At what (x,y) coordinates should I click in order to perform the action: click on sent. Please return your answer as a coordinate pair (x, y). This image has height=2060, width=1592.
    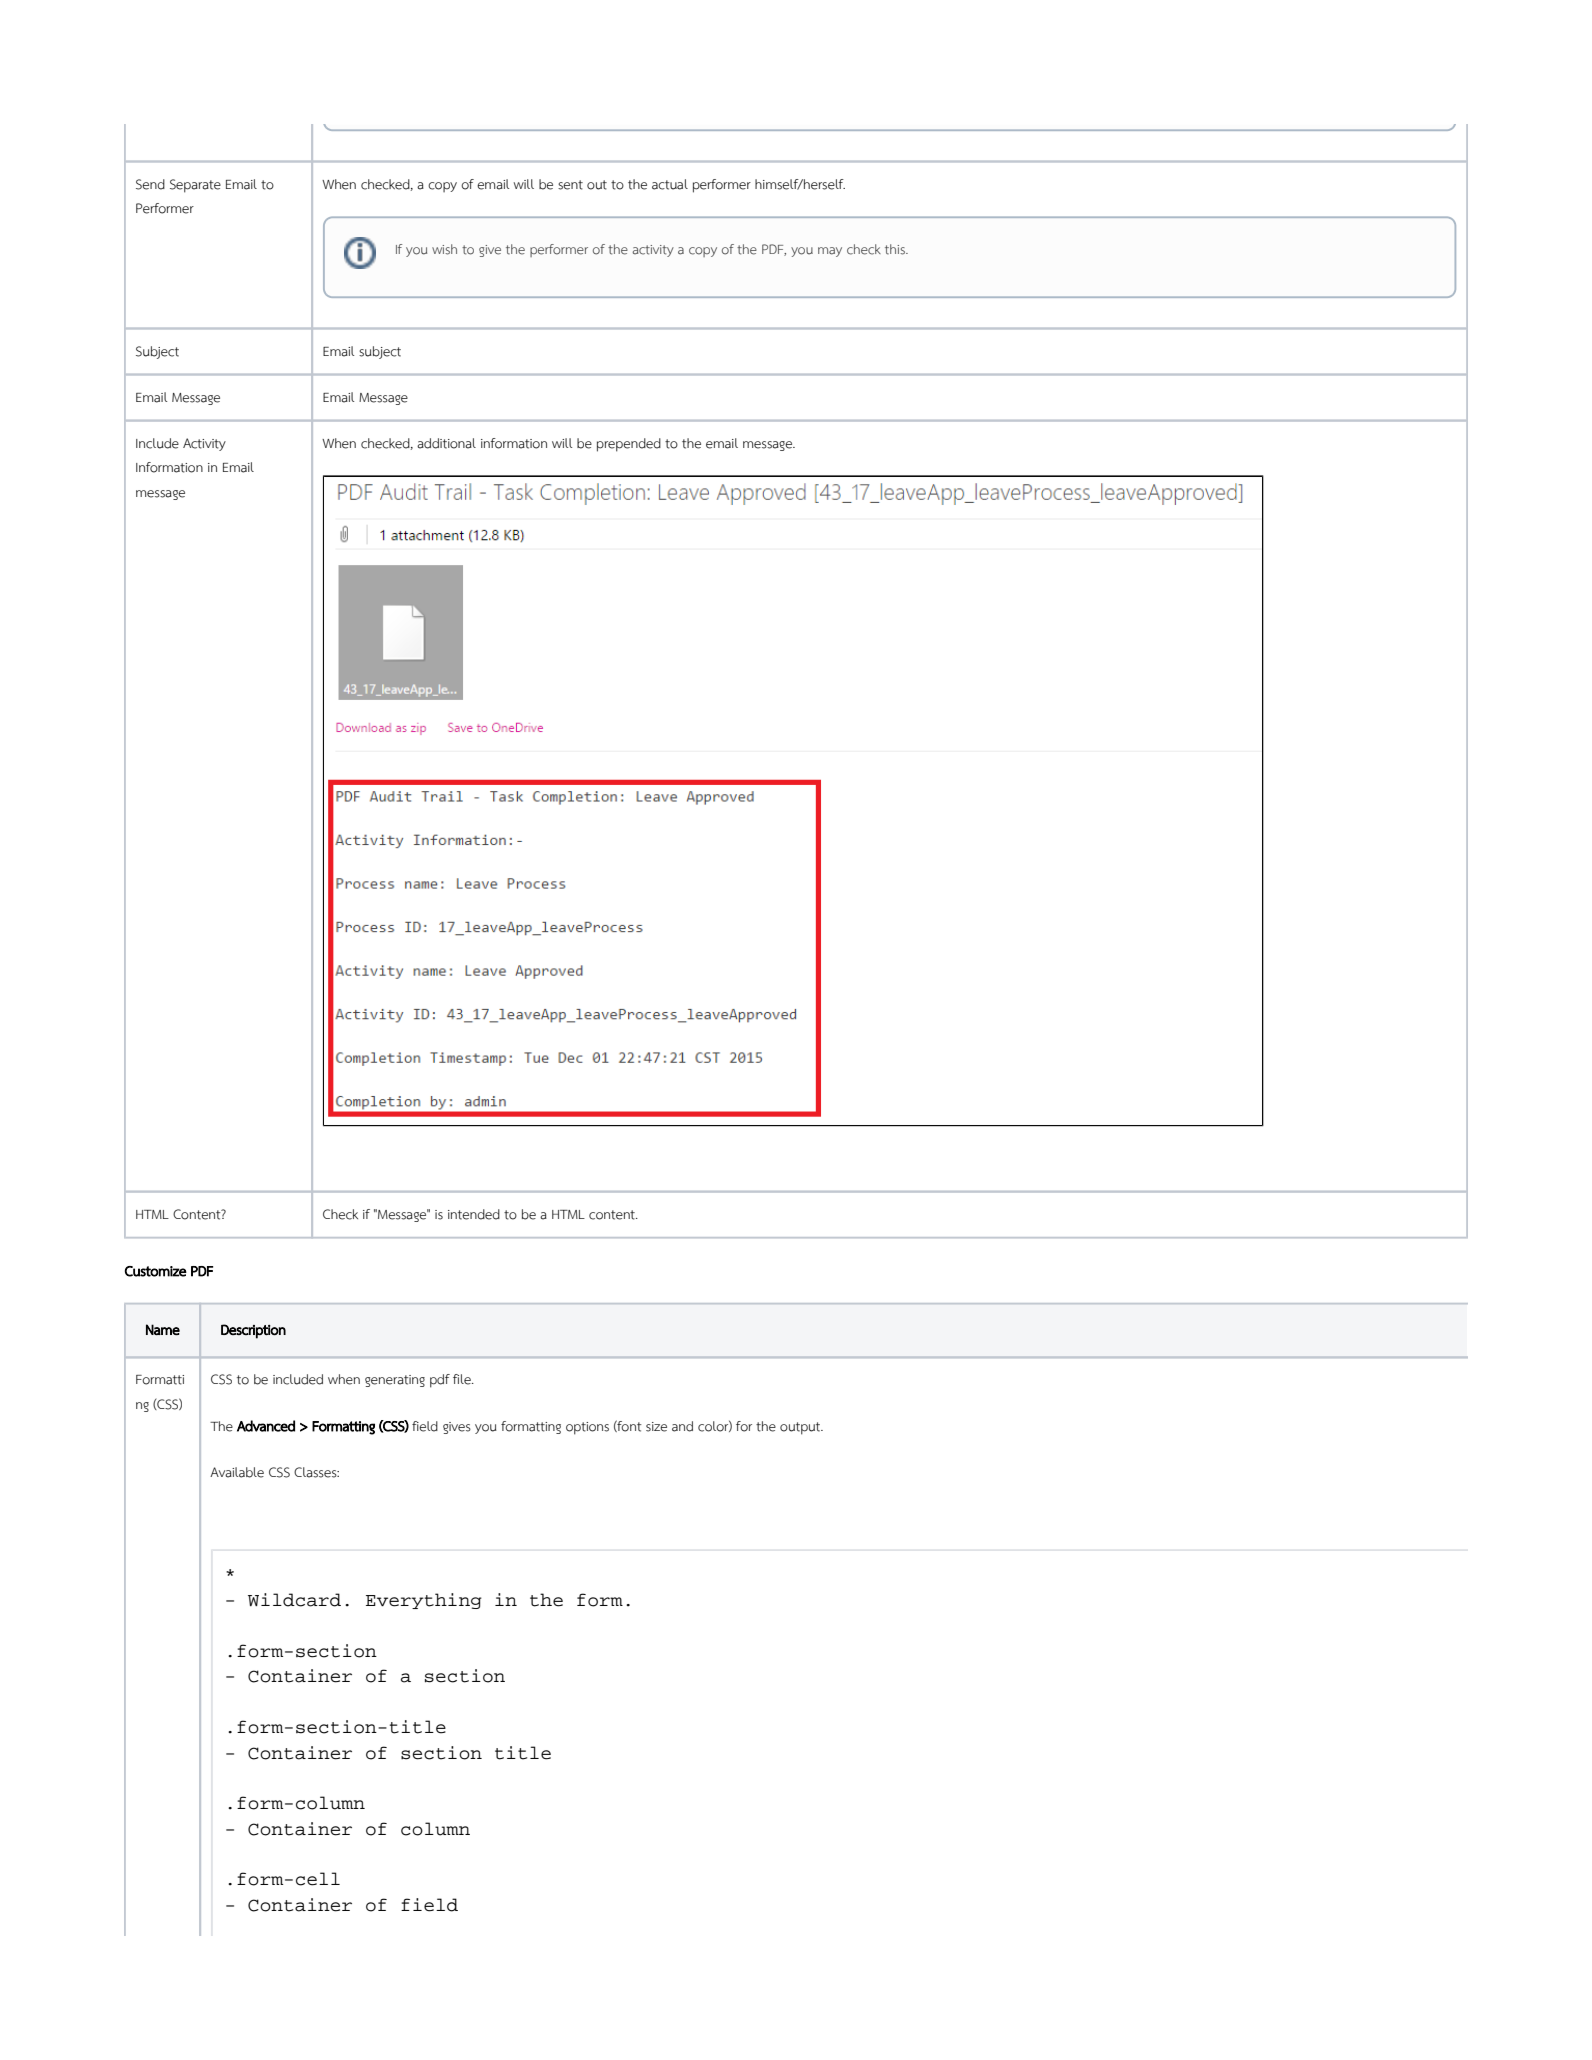
    Looking at the image, I should click on (570, 185).
